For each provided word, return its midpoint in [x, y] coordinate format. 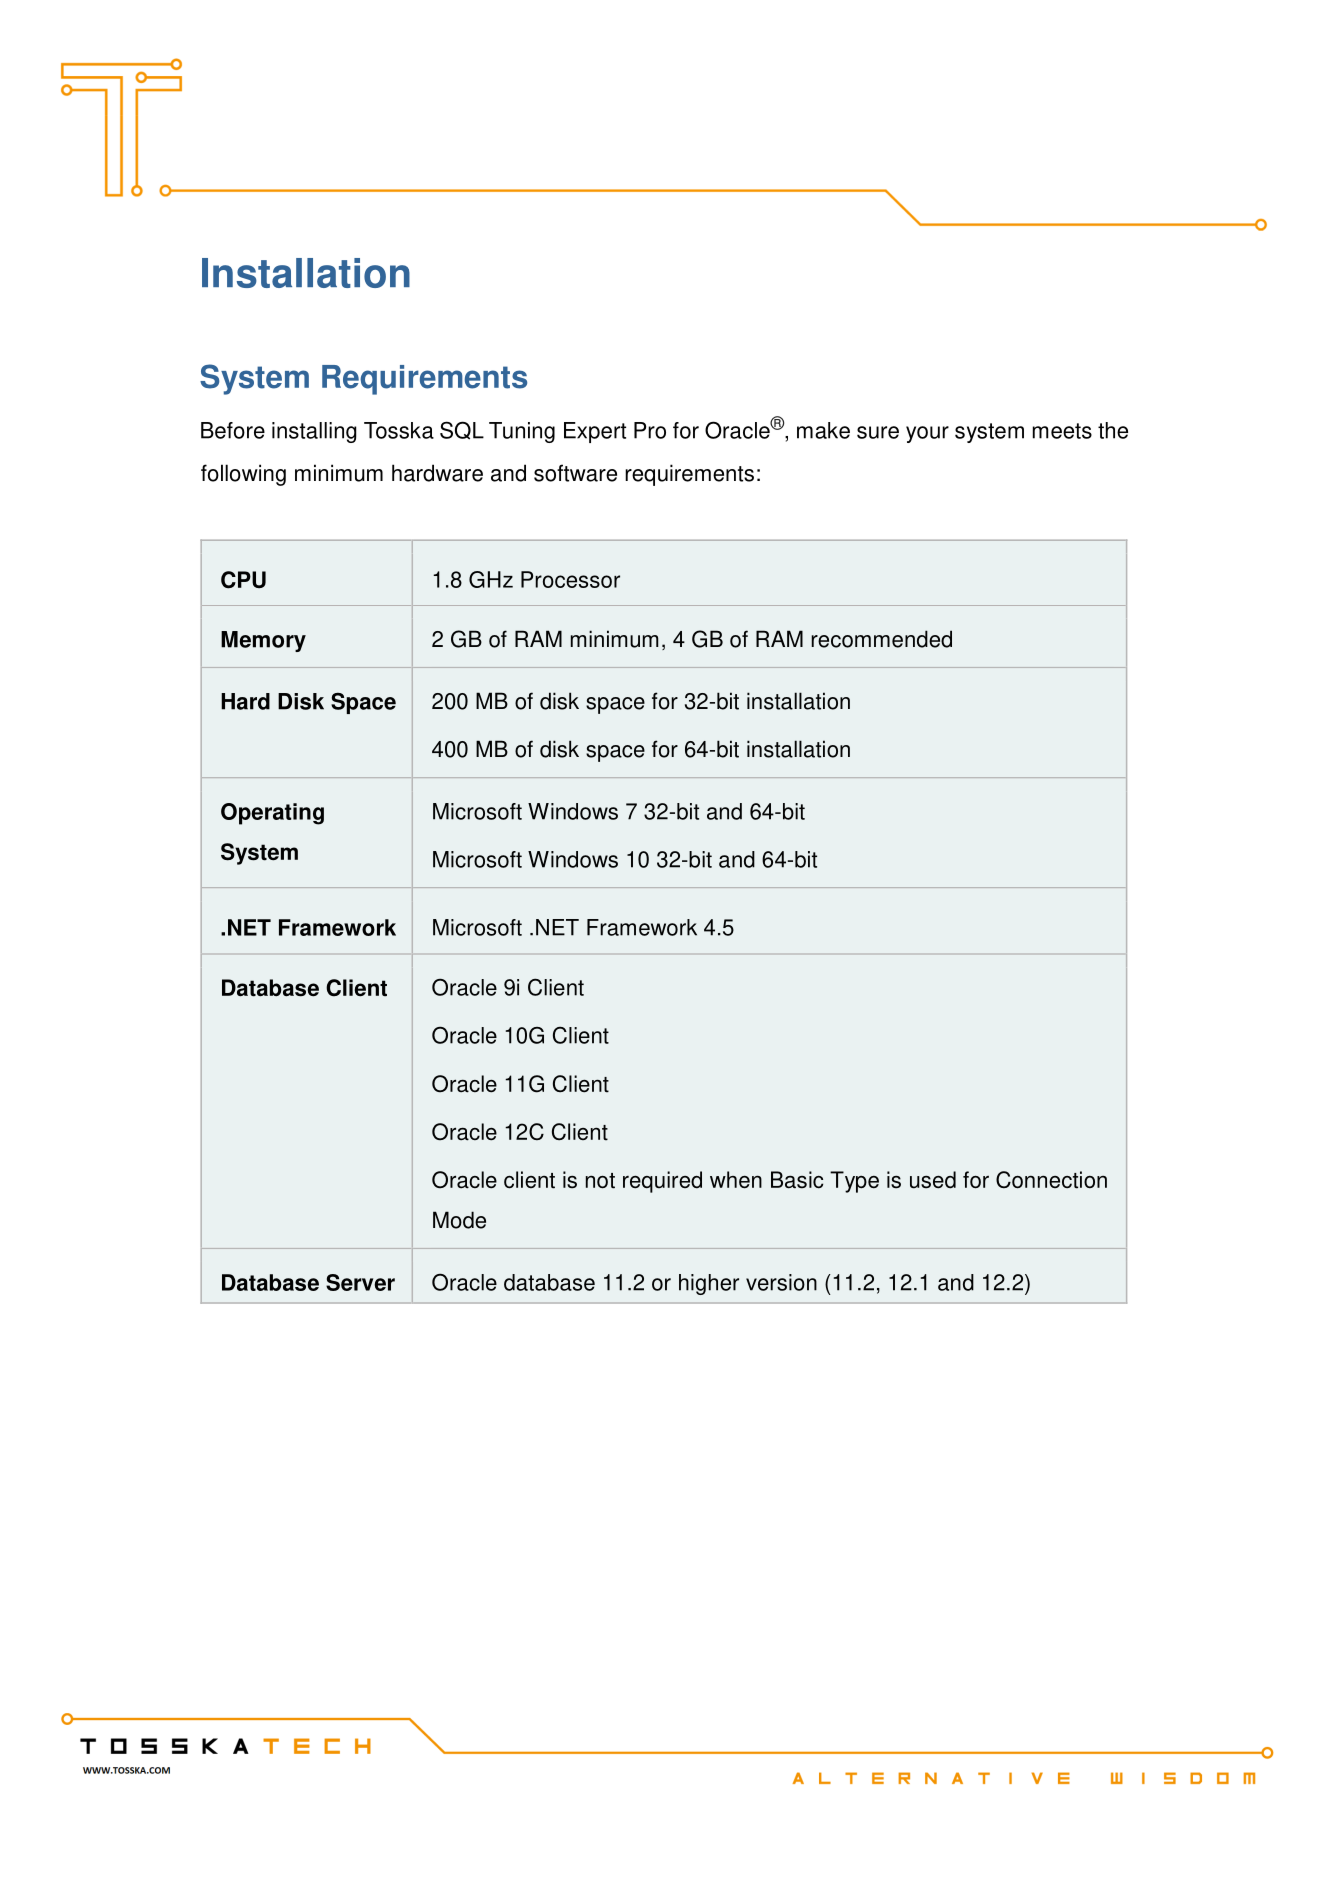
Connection [1051, 1180]
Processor [570, 579]
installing [314, 432]
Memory [263, 641]
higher [709, 1284]
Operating [272, 814]
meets [1062, 431]
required [662, 1182]
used [933, 1180]
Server [360, 1282]
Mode [459, 1220]
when [736, 1180]
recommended [881, 639]
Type [854, 1182]
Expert [595, 432]
